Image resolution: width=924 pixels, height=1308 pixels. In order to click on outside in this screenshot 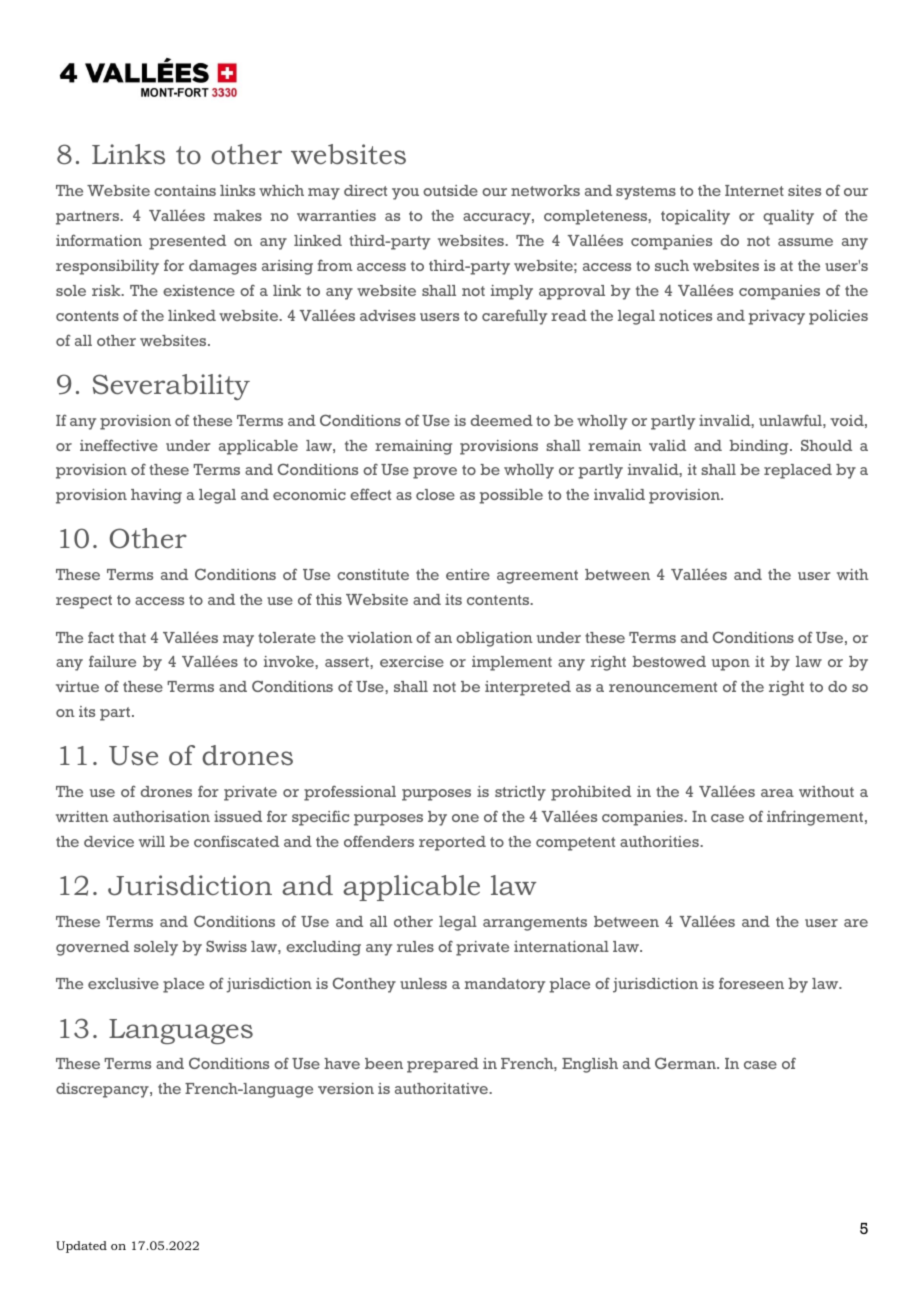, I will do `click(450, 190)`.
